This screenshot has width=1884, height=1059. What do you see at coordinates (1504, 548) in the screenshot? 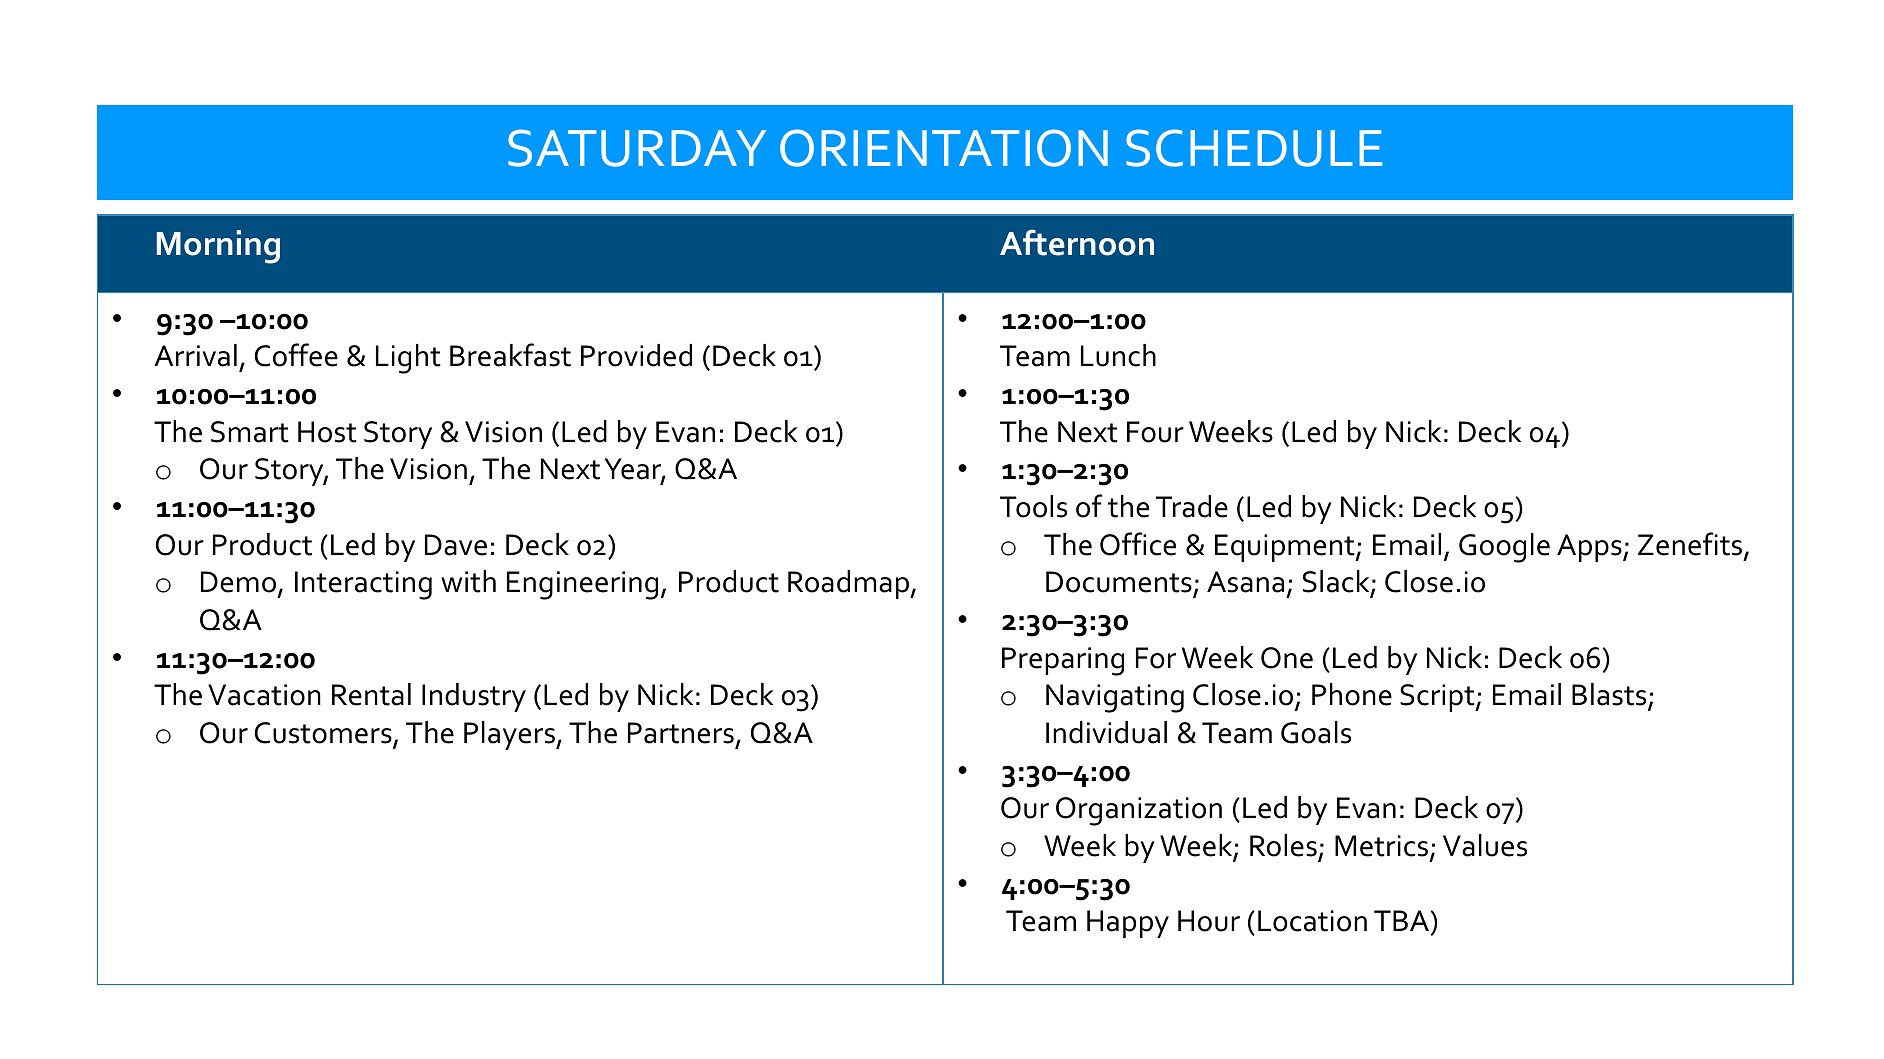
I see `Google` at bounding box center [1504, 548].
